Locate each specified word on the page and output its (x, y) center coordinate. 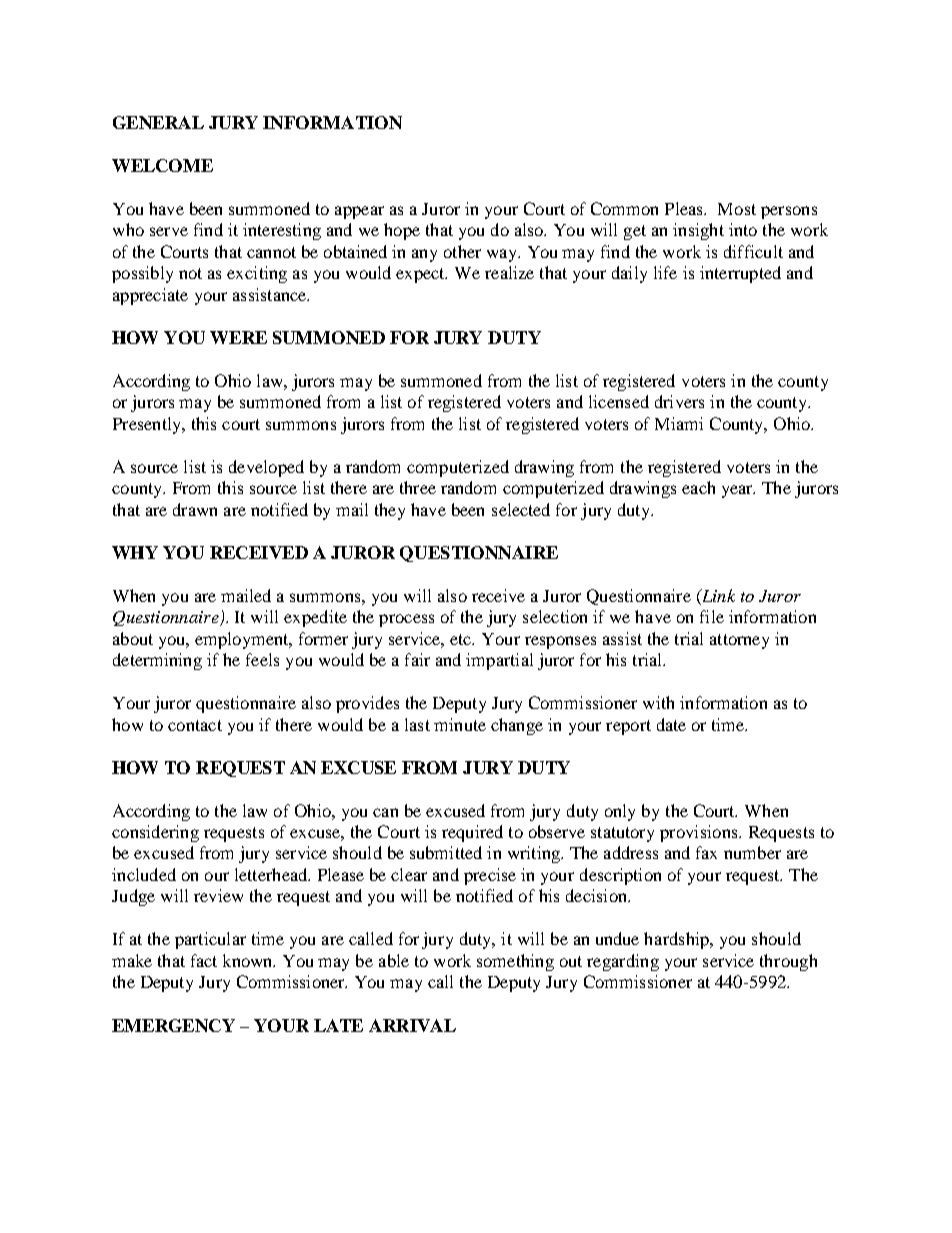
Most (737, 209)
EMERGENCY (173, 1025)
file (712, 616)
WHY (135, 552)
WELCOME (162, 165)
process (406, 620)
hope (402, 231)
